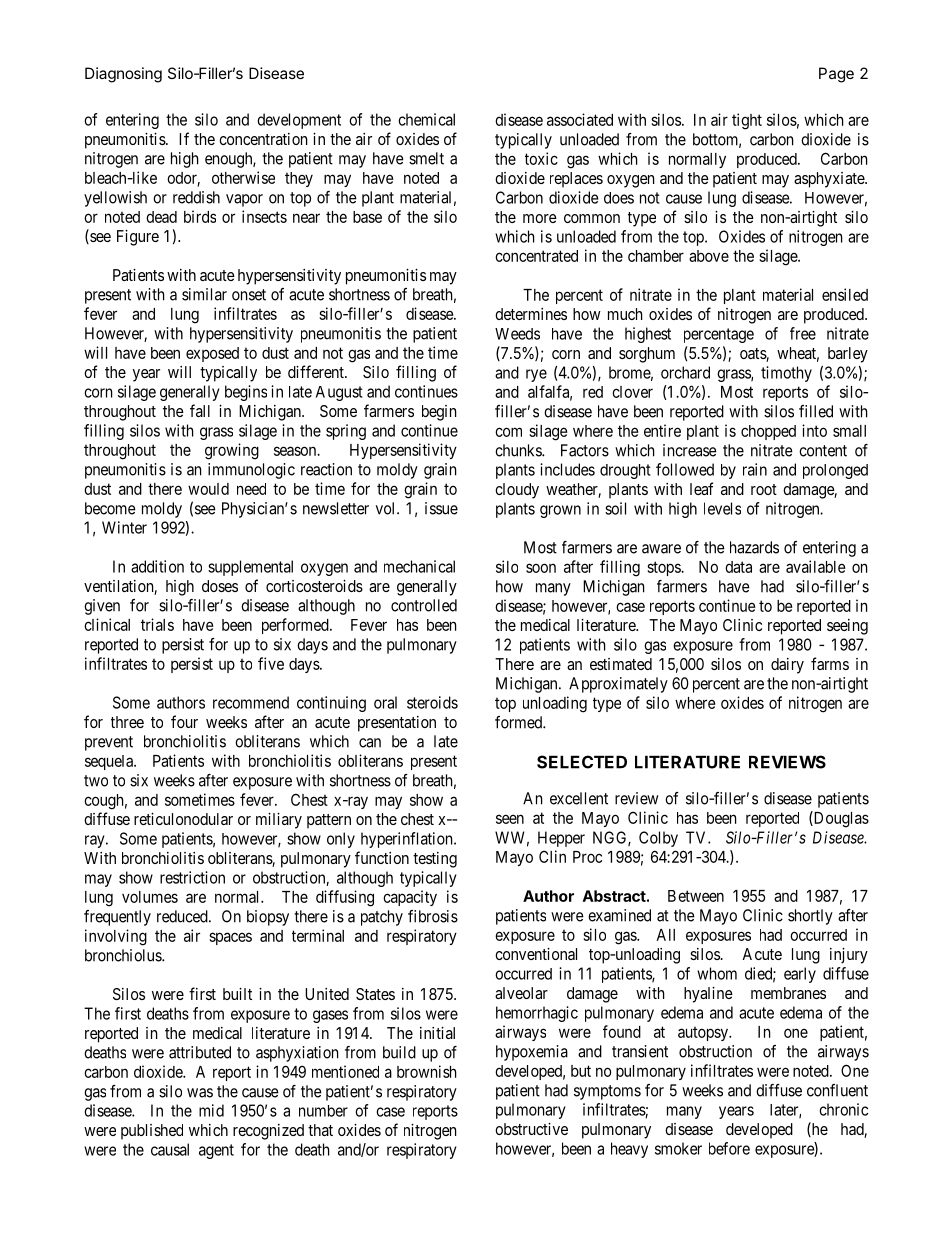 The image size is (952, 1233). What do you see at coordinates (424, 605) in the screenshot?
I see `controlled` at bounding box center [424, 605].
